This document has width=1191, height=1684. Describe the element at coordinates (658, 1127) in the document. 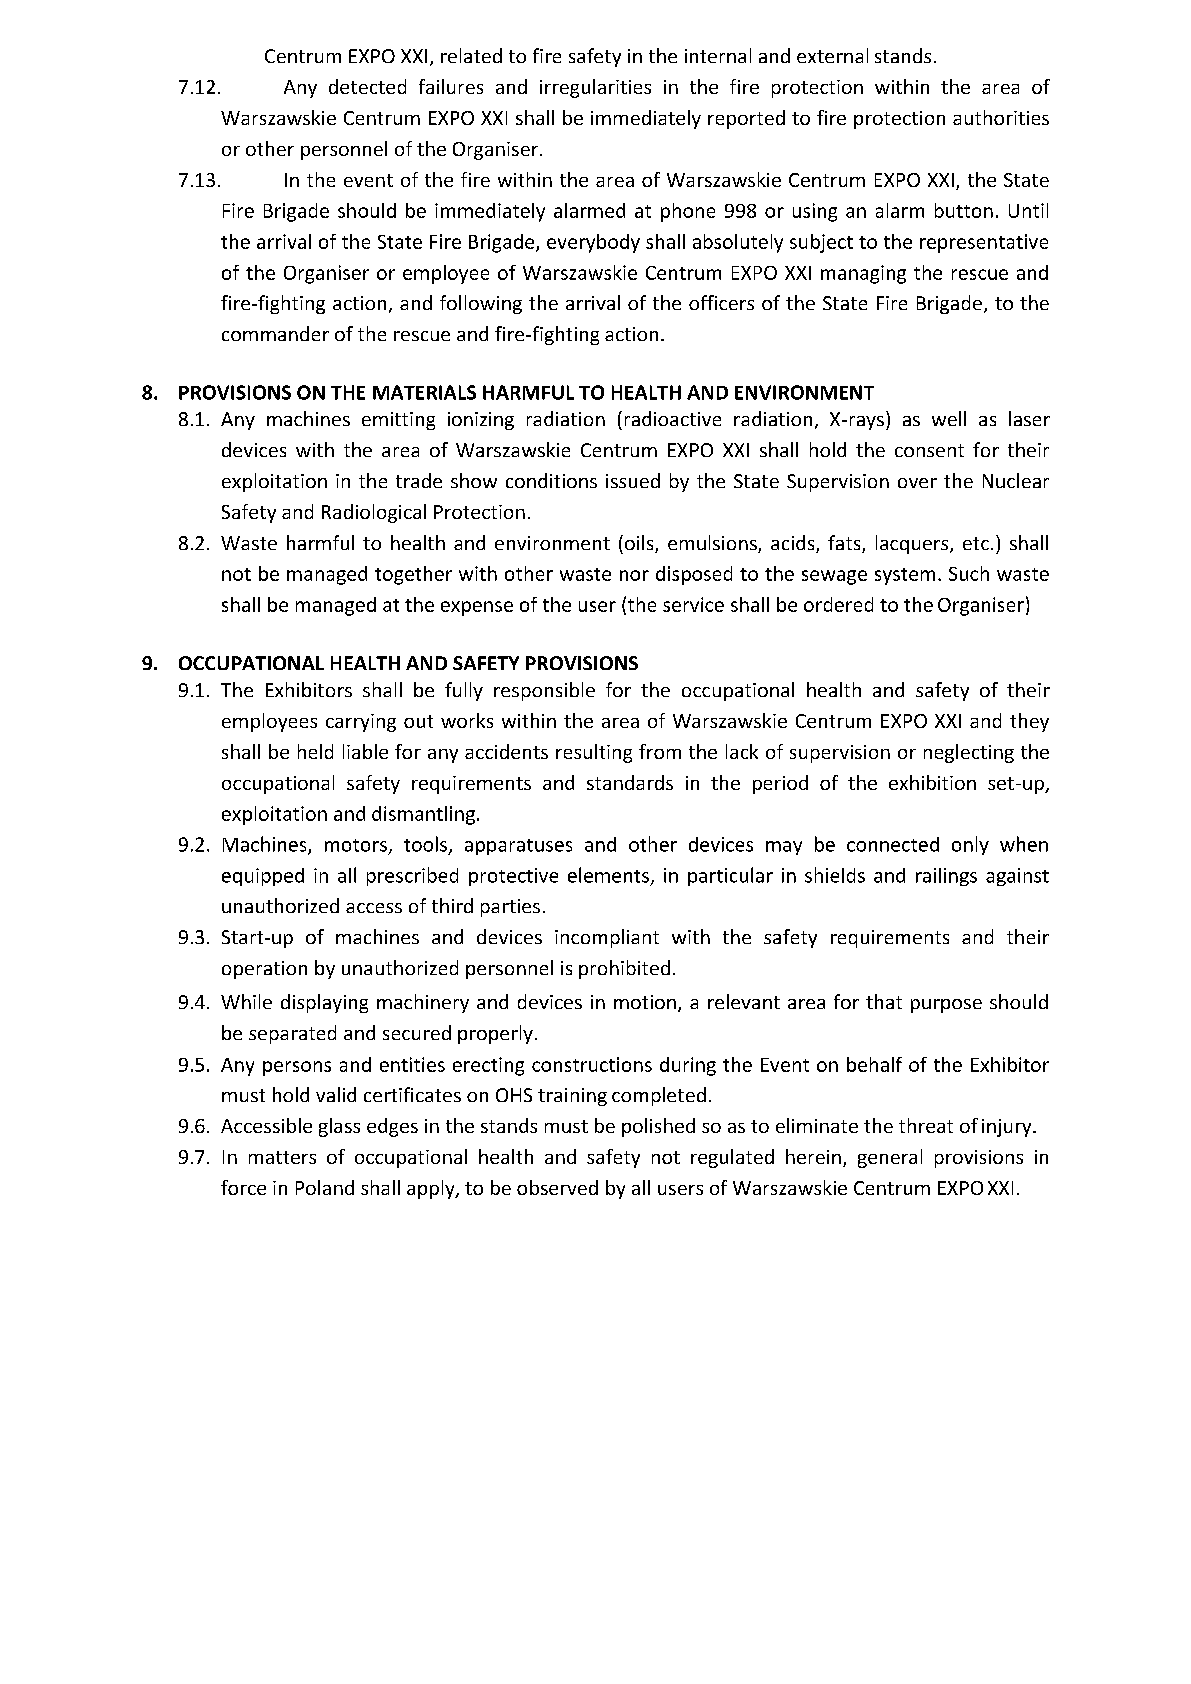

I see `polished` at that location.
